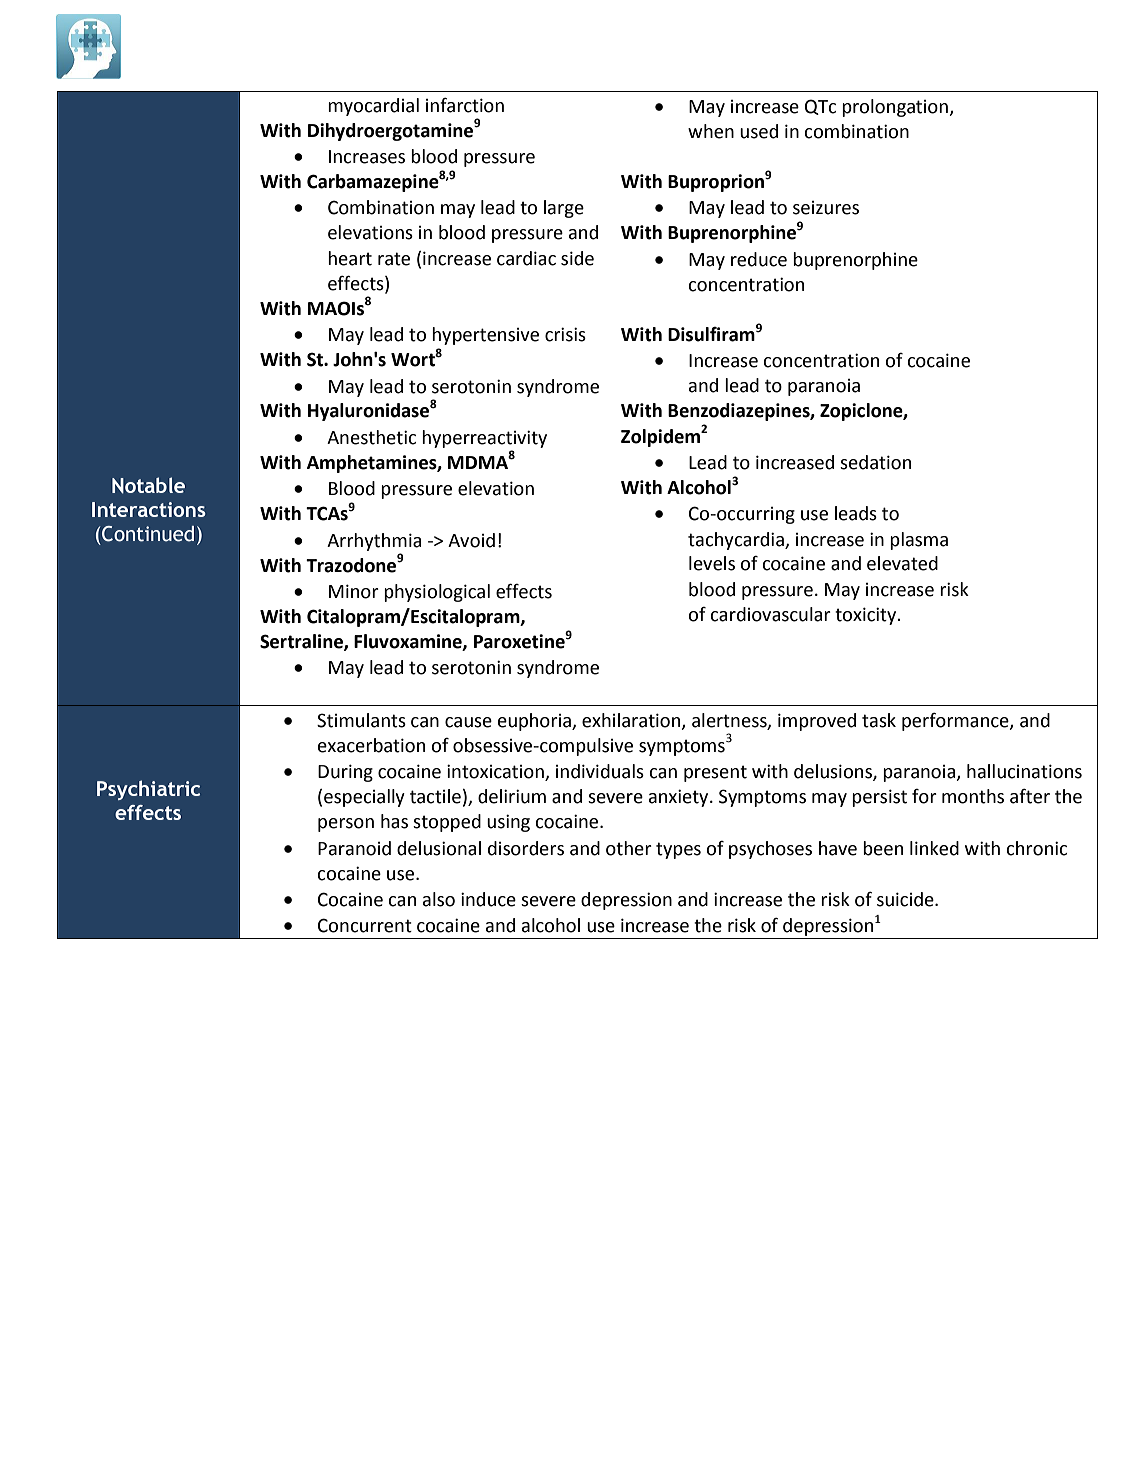  I want to click on induce, so click(488, 899).
